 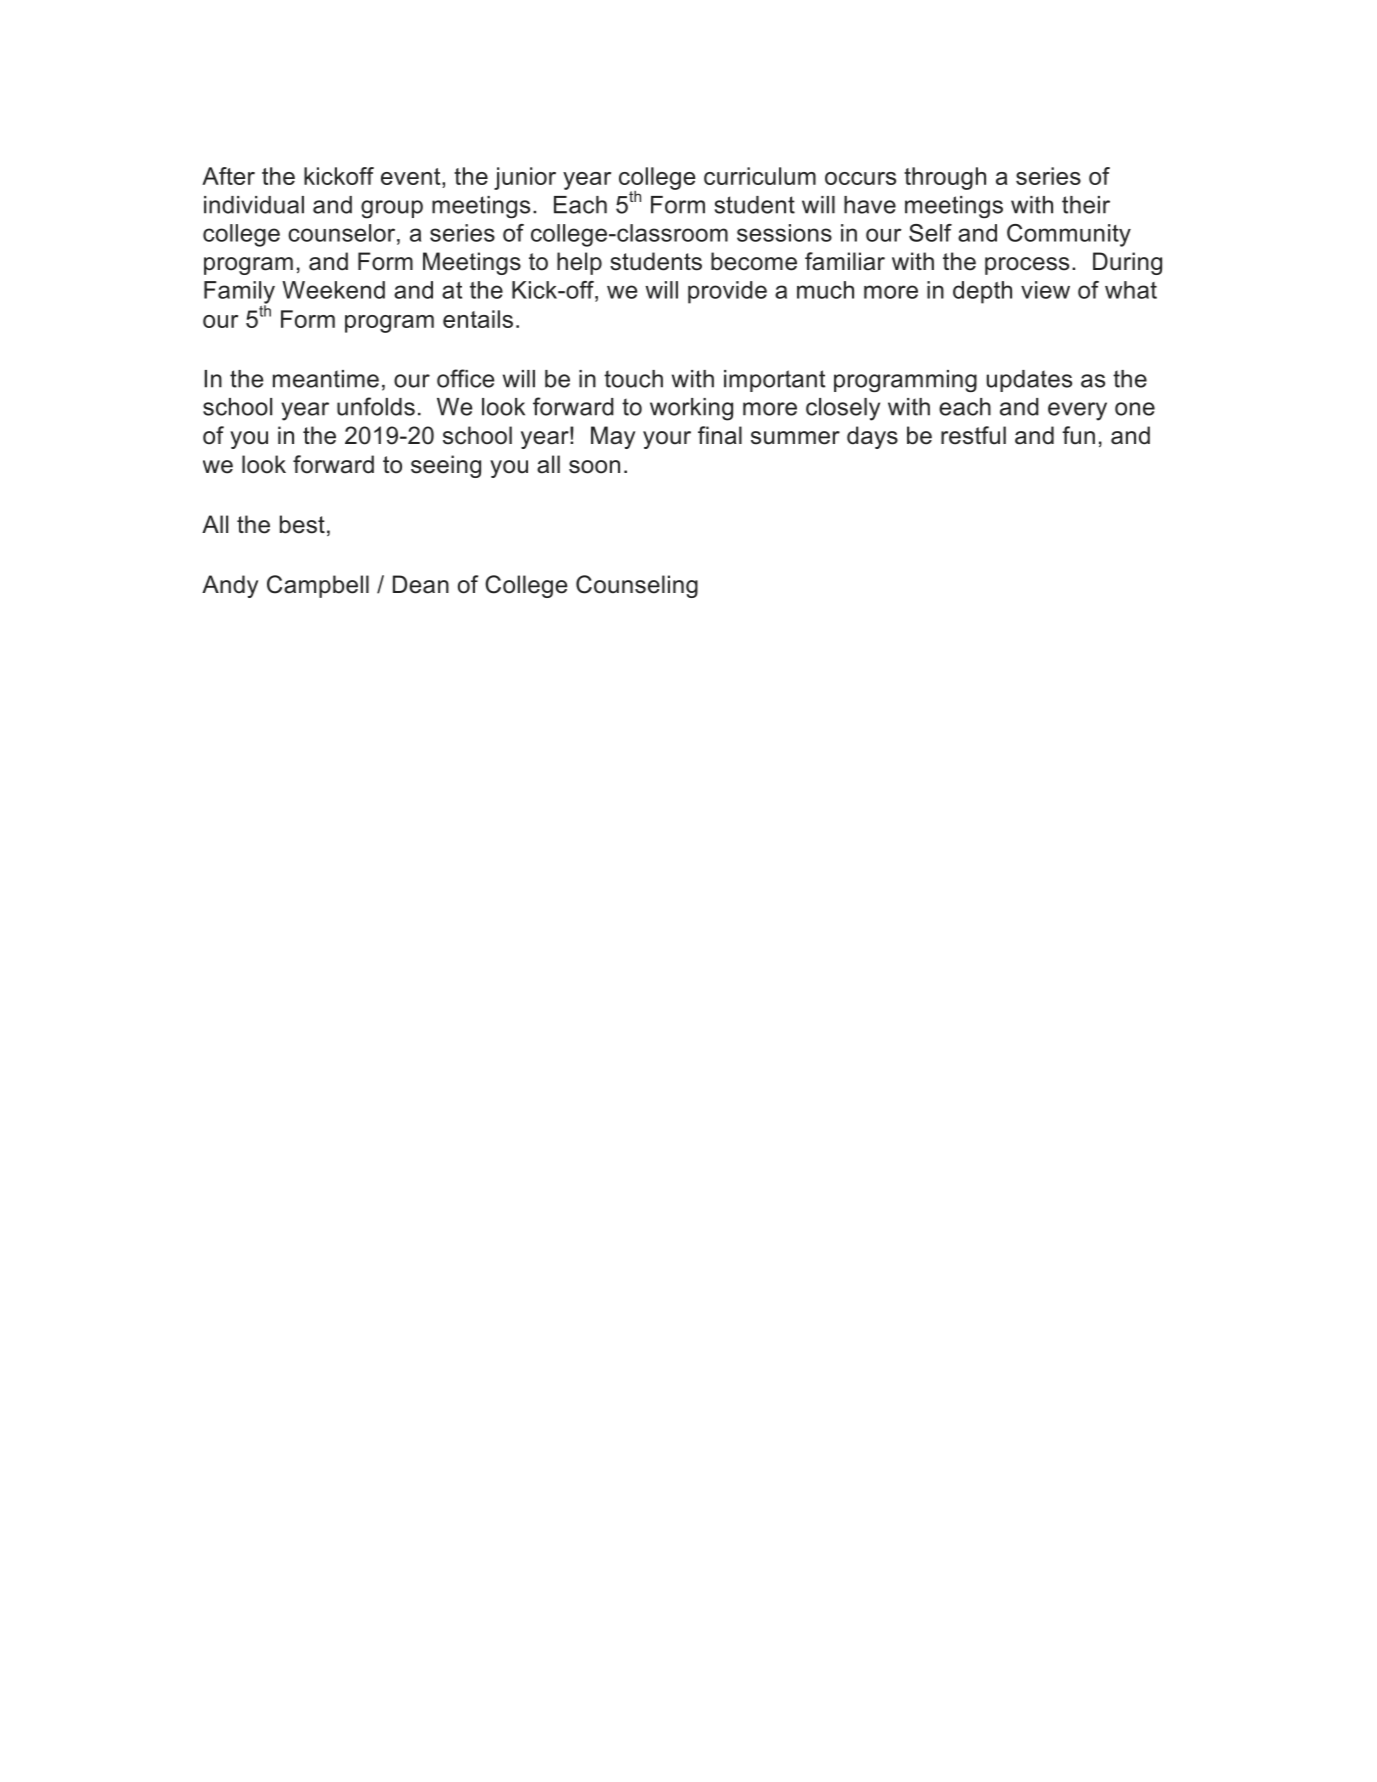 What do you see at coordinates (633, 379) in the screenshot?
I see `touch` at bounding box center [633, 379].
